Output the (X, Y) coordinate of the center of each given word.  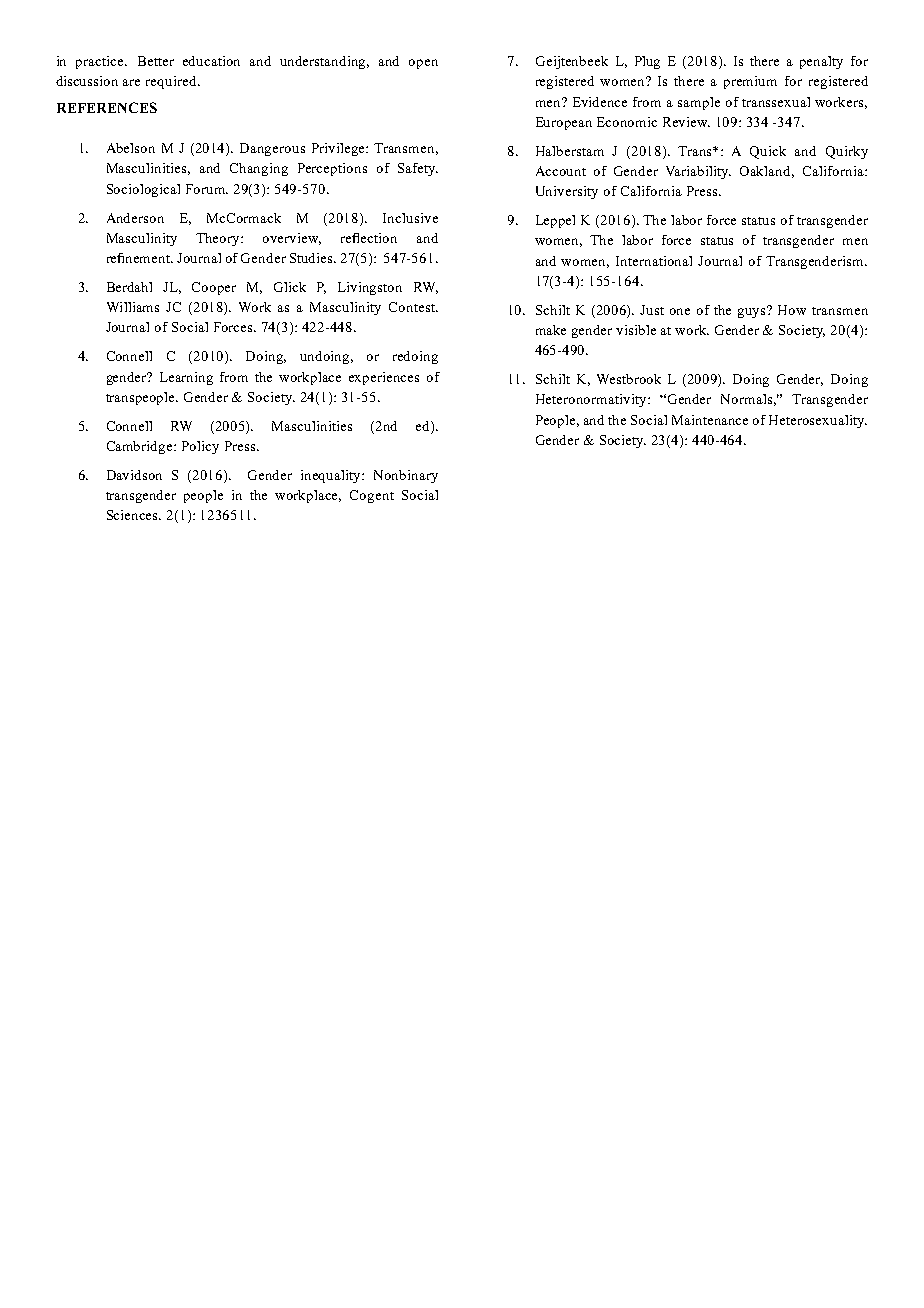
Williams (133, 307)
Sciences (134, 515)
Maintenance (710, 420)
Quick (768, 152)
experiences (384, 378)
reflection (369, 238)
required (172, 82)
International (654, 261)
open (423, 64)
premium (750, 82)
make (551, 330)
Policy (200, 447)
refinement (140, 258)
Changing (259, 169)
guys (753, 312)
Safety (418, 169)
